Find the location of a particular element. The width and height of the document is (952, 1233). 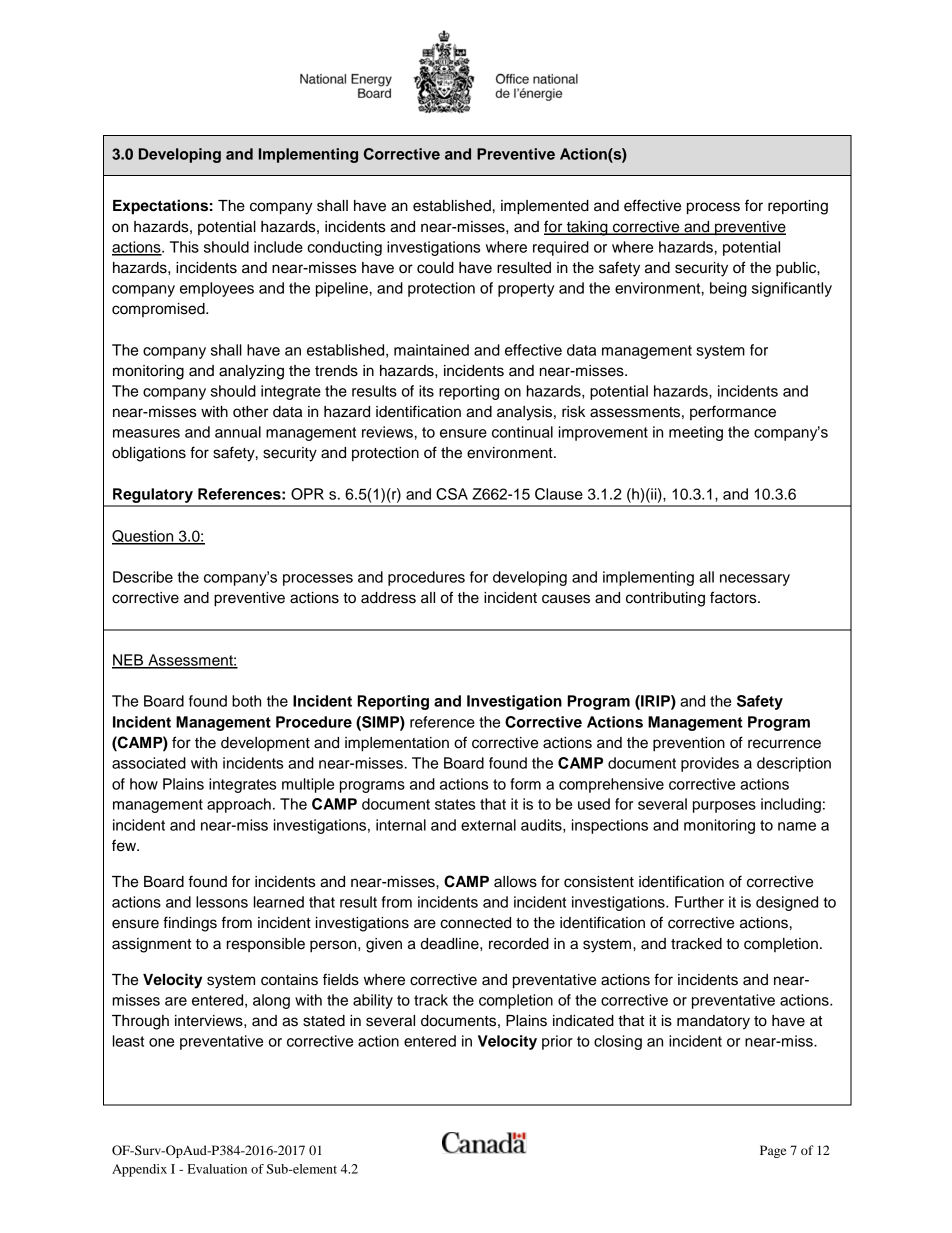

being is located at coordinates (728, 289).
